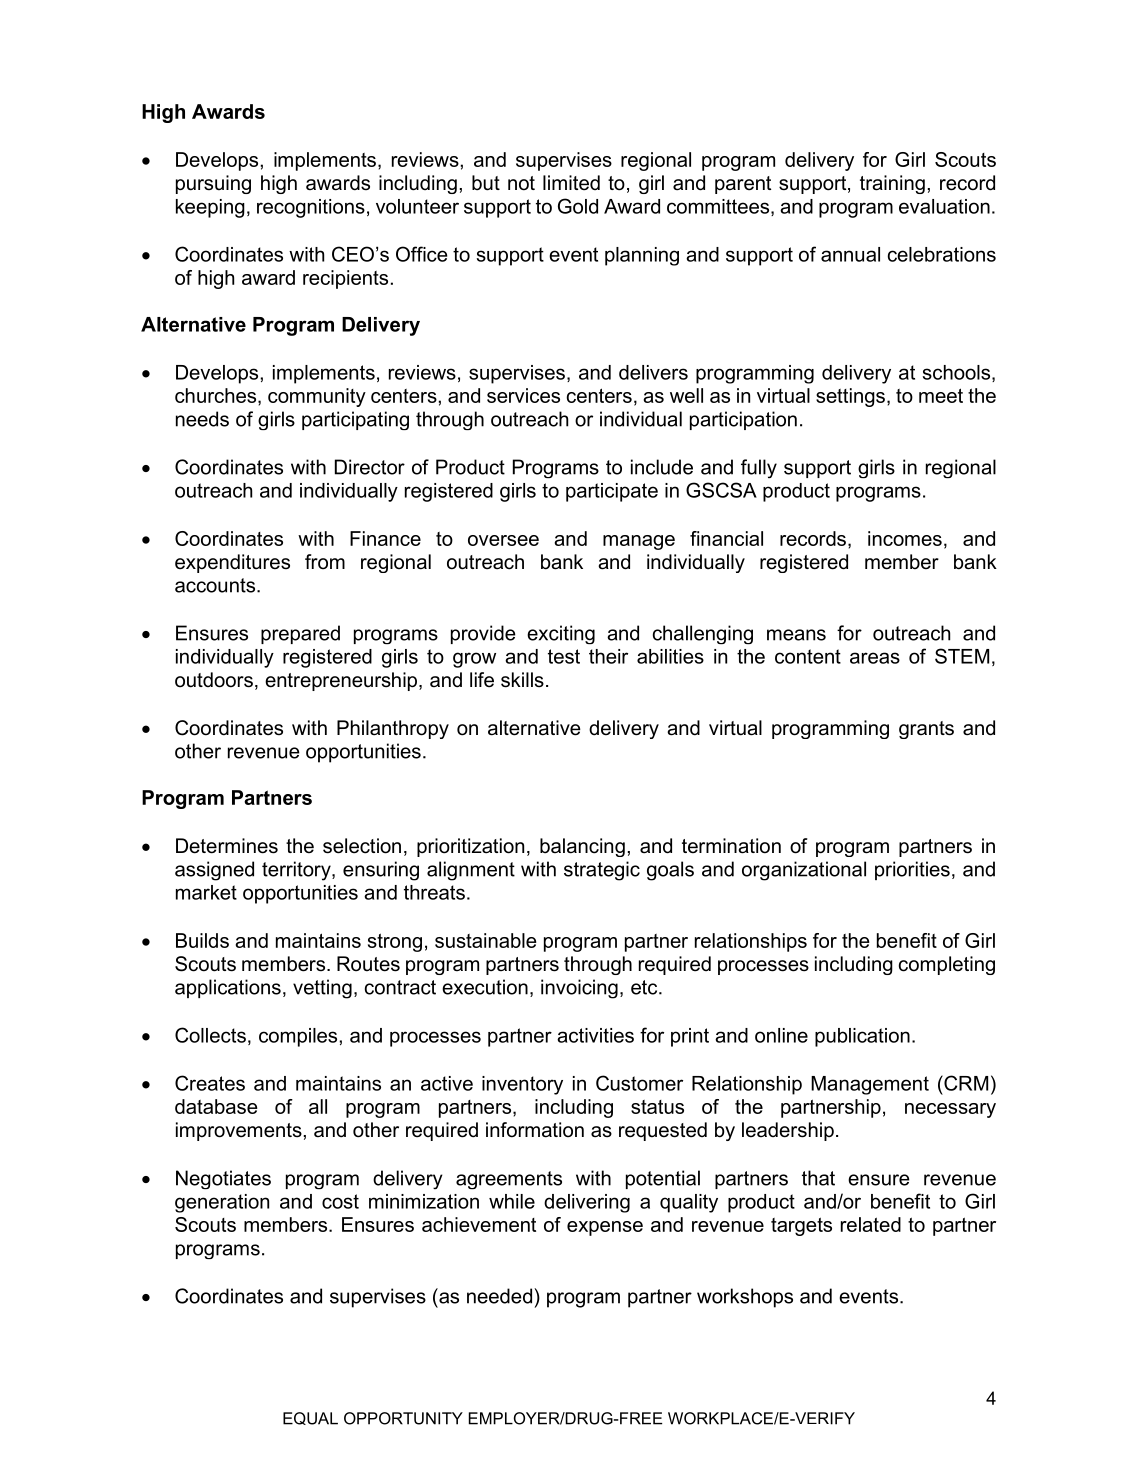  What do you see at coordinates (892, 184) in the page?
I see `training` at bounding box center [892, 184].
